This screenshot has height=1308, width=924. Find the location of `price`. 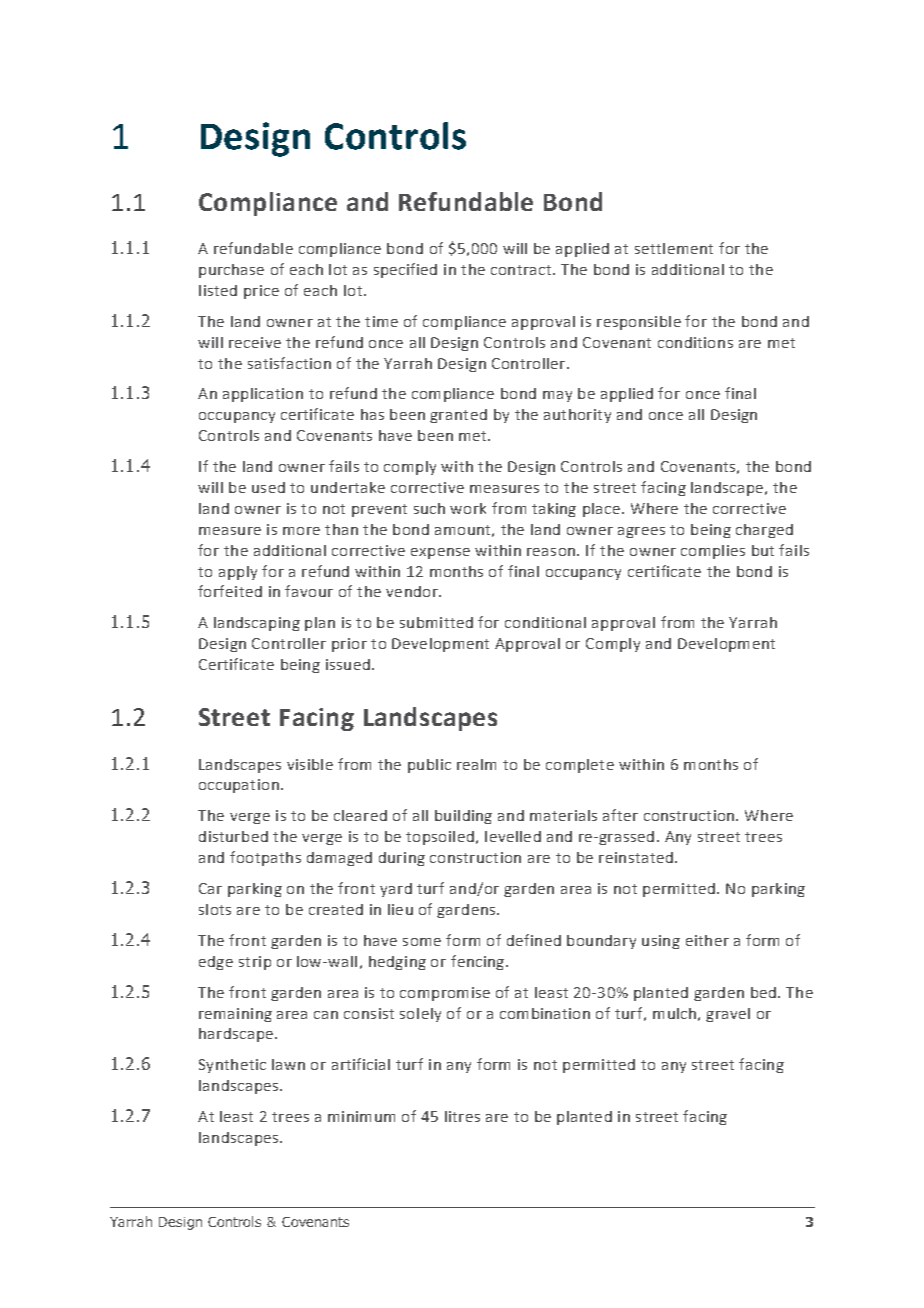

price is located at coordinates (261, 292).
